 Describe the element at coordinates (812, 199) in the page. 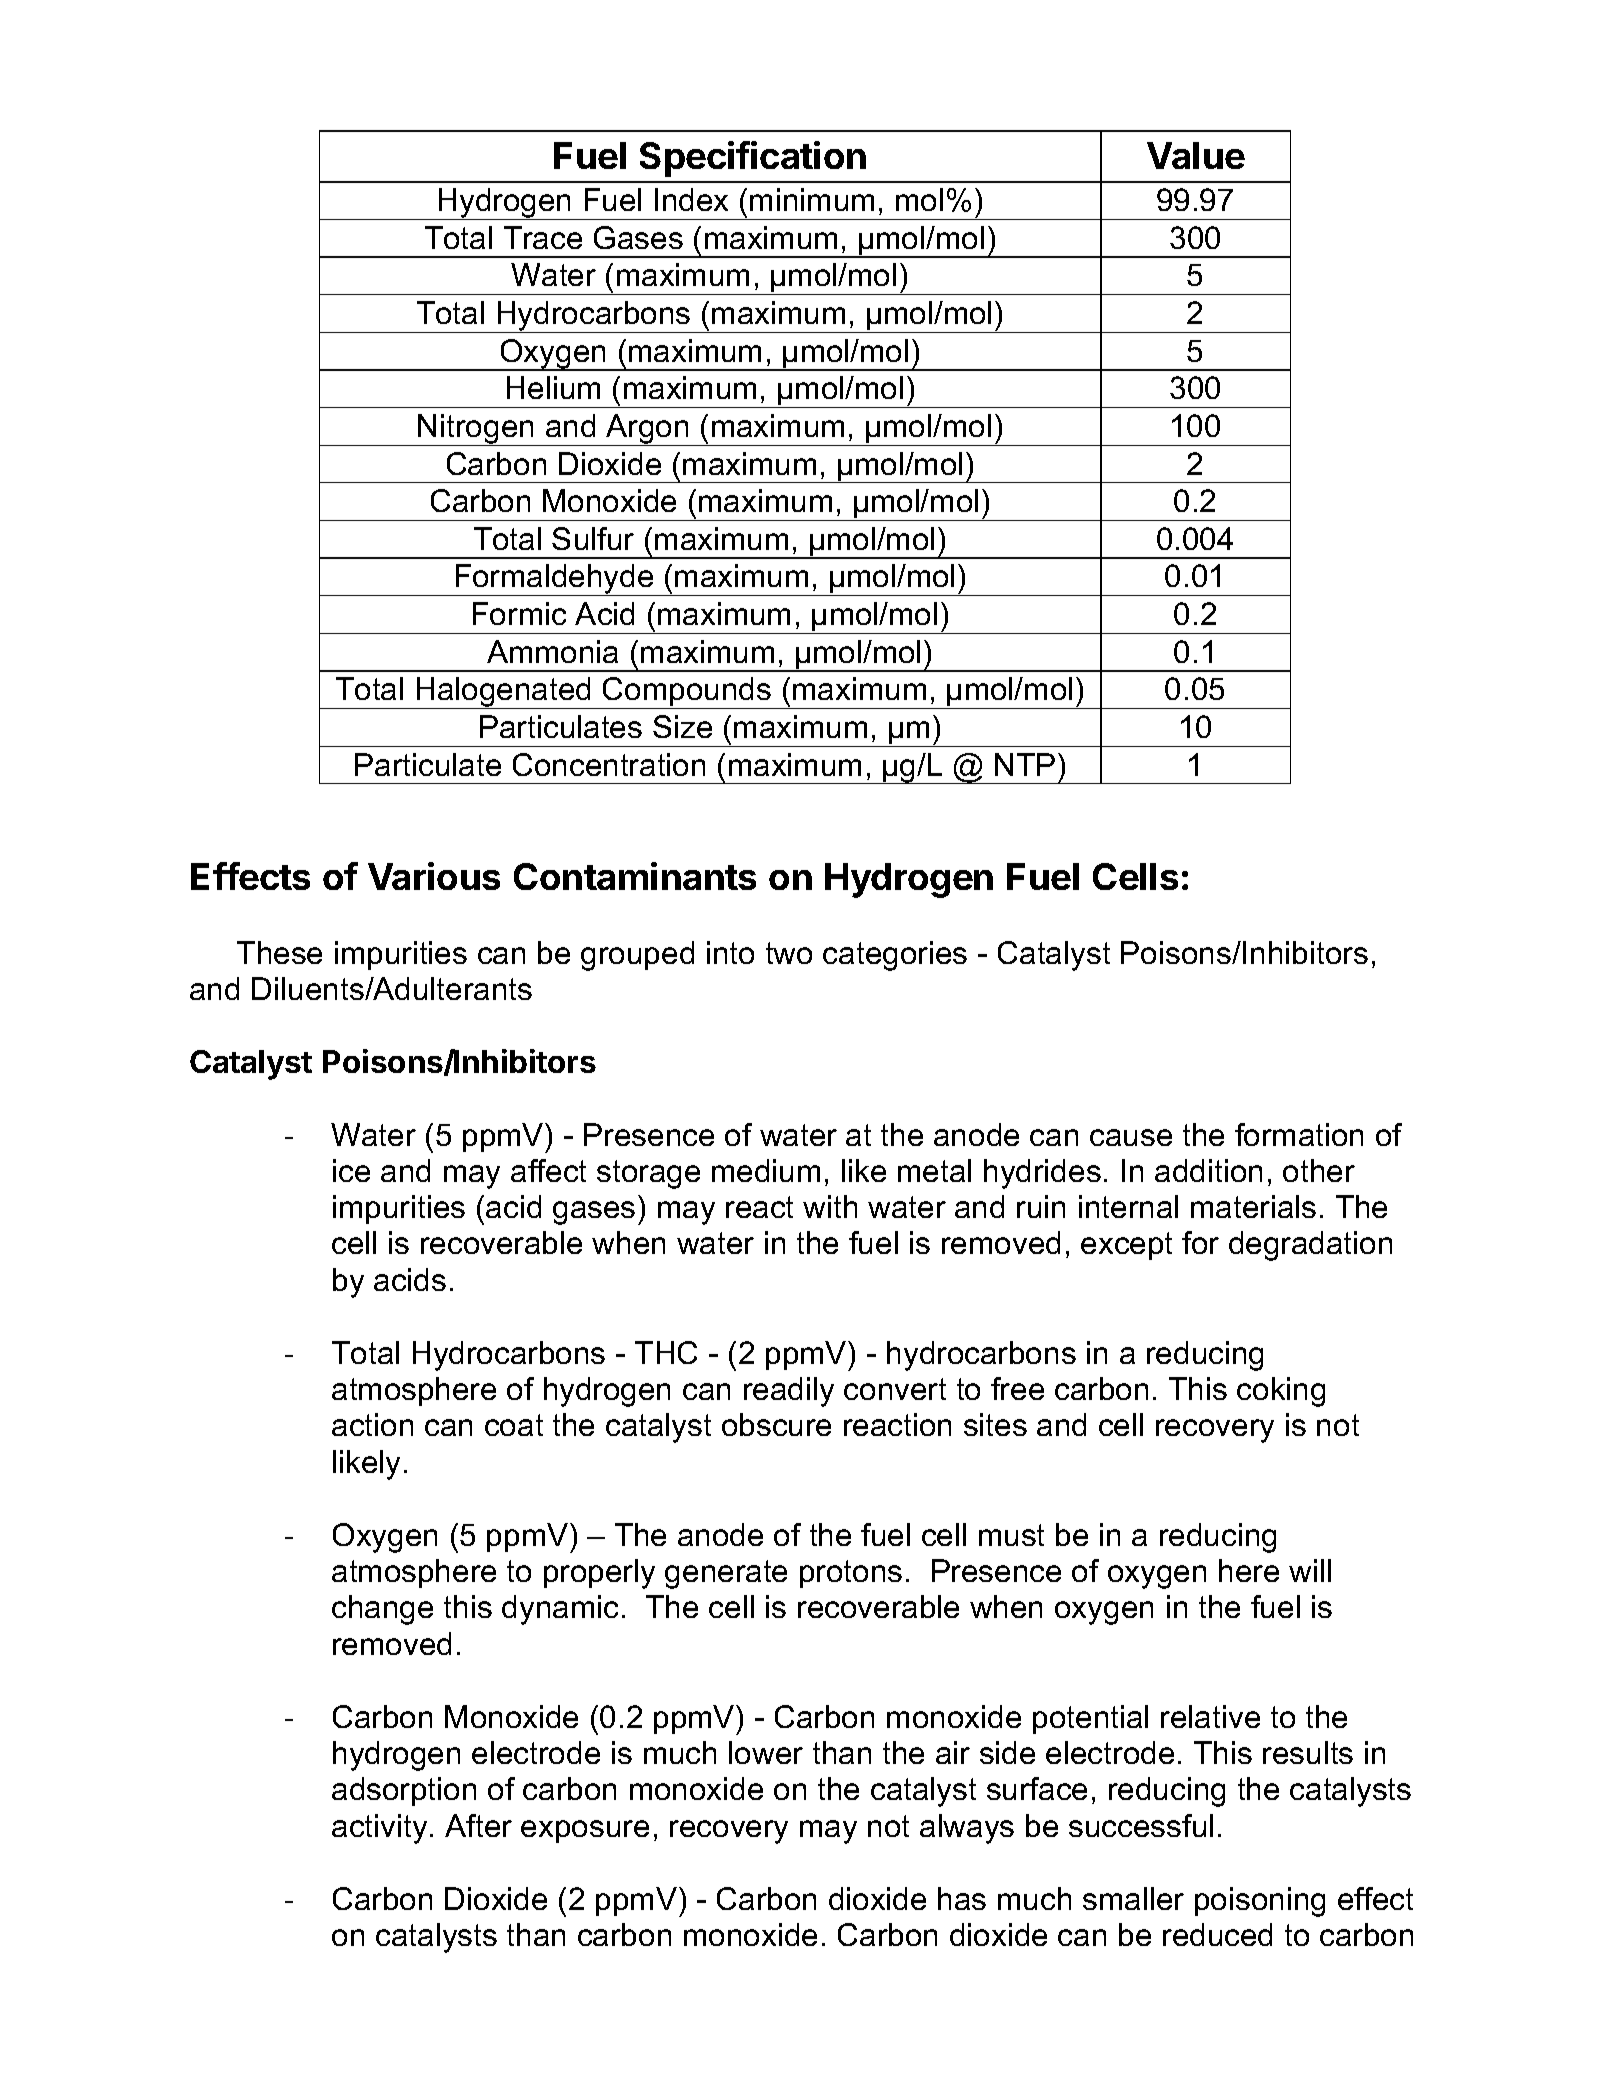

I see `minimum` at that location.
